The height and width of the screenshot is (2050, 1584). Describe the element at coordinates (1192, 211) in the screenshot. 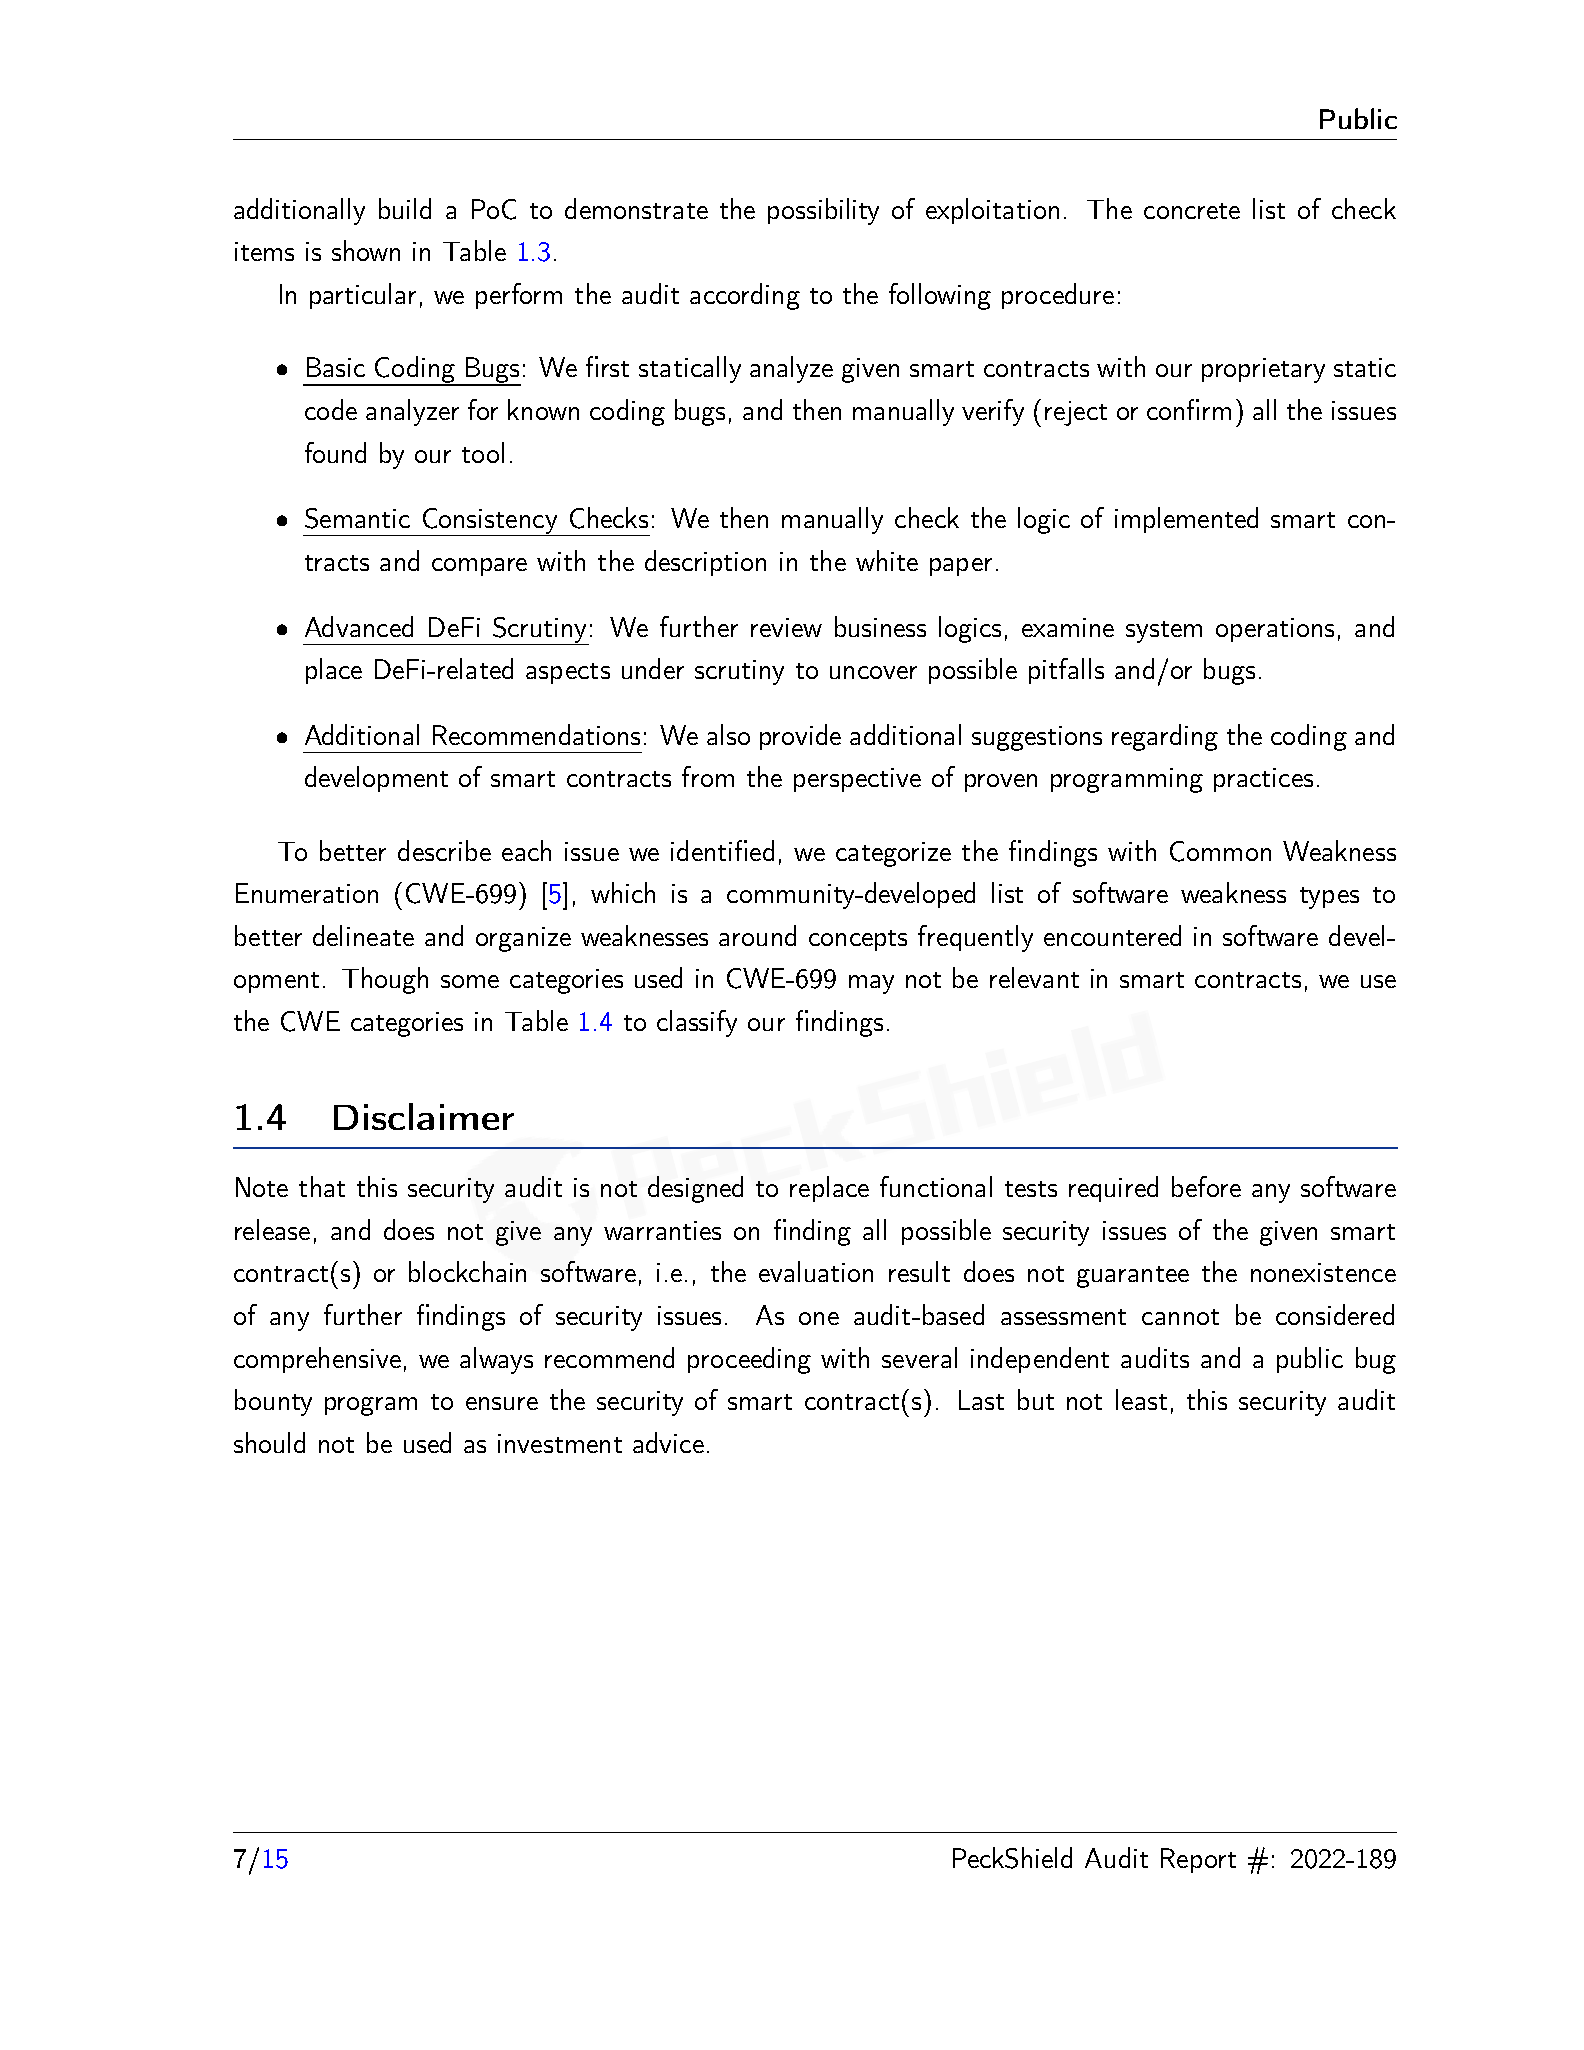

I see `concrete` at that location.
